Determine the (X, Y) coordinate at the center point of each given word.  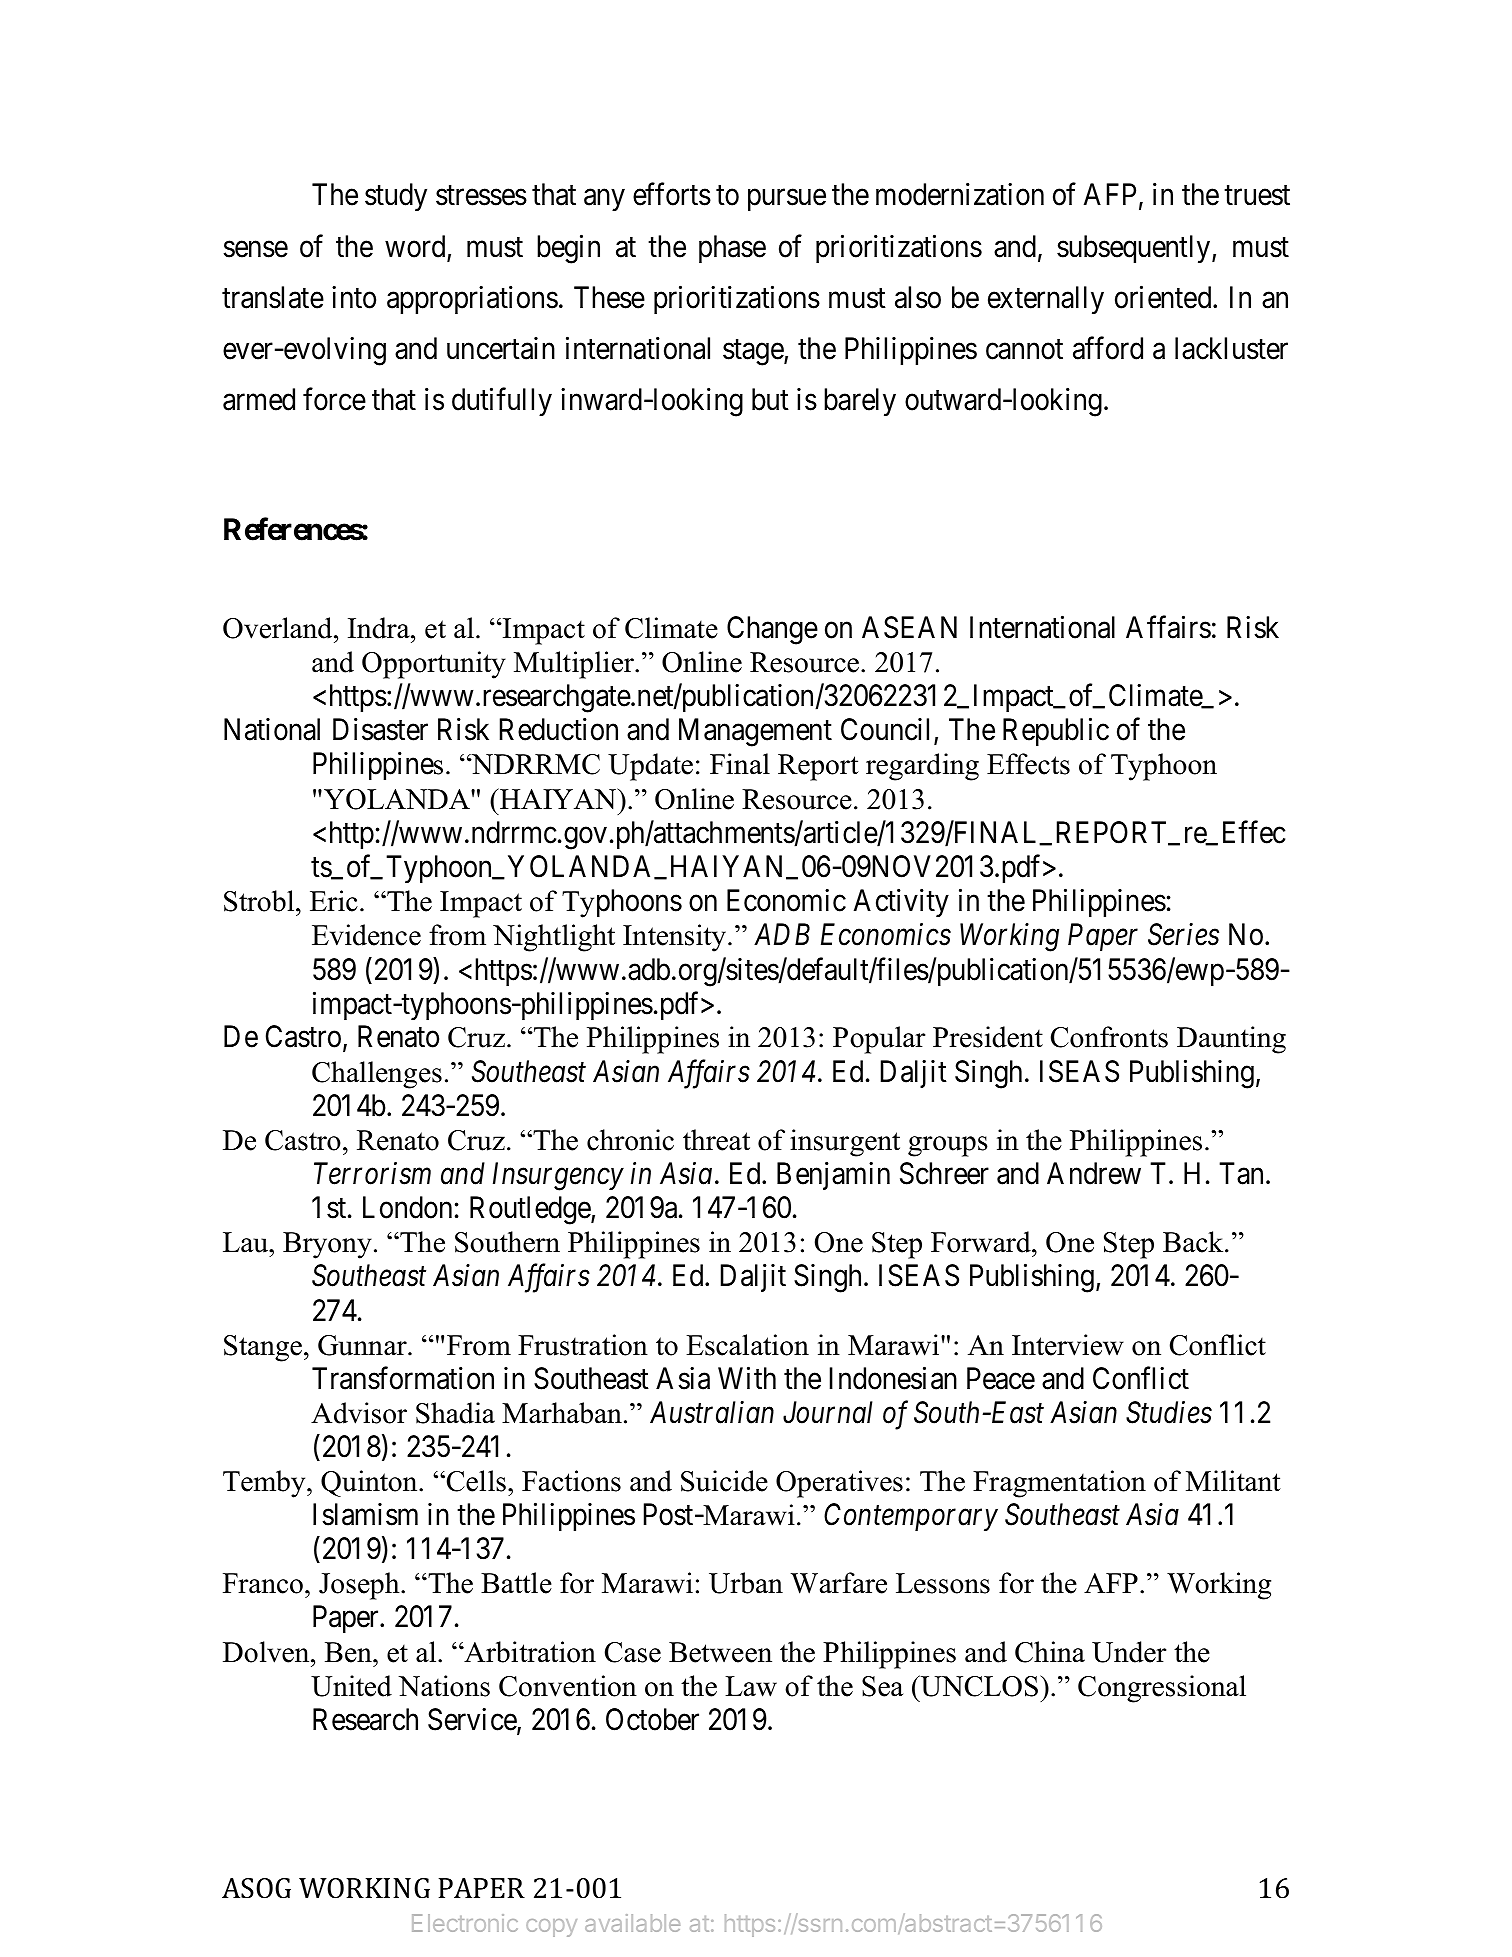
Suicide (724, 1481)
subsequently (1135, 249)
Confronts (1109, 1037)
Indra (380, 628)
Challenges (377, 1075)
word (416, 247)
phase (732, 249)
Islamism (365, 1514)
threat (716, 1140)
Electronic (465, 1923)
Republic (1056, 732)
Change (772, 630)
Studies (1169, 1412)
